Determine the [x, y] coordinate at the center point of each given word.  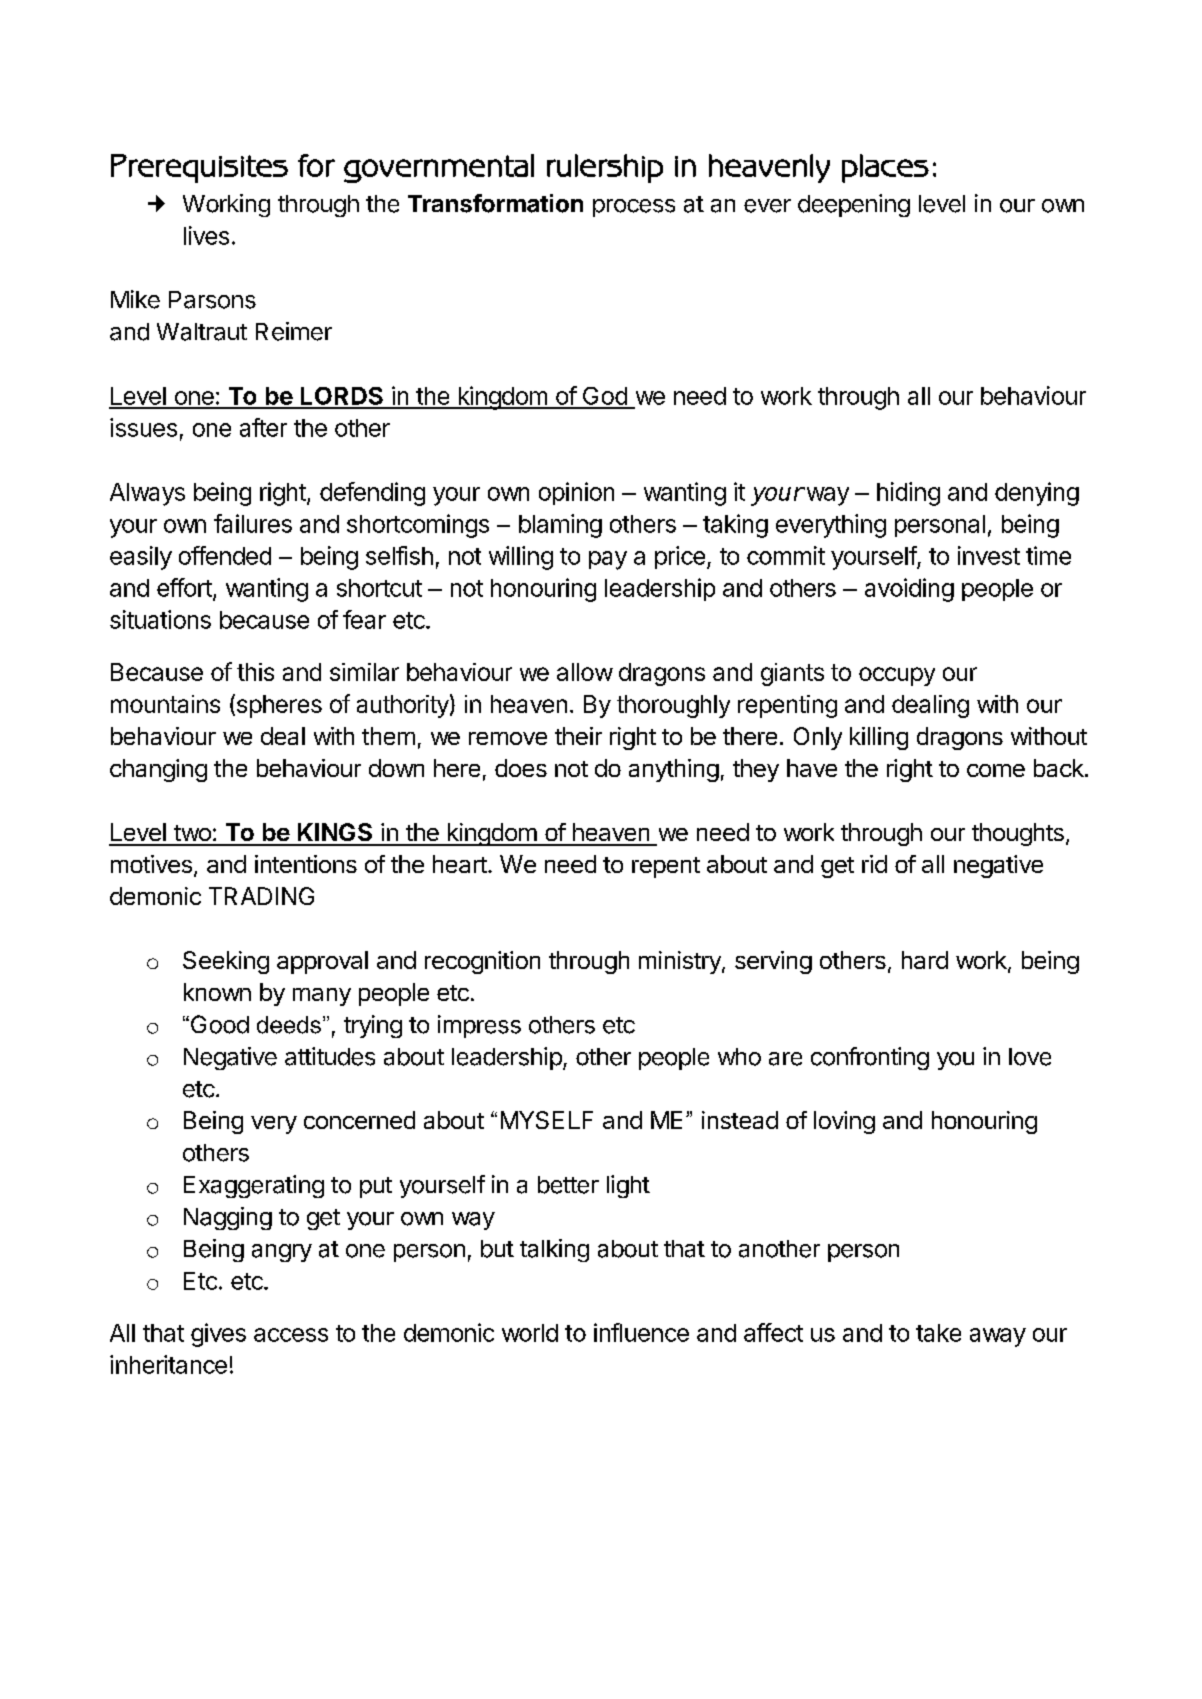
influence [641, 1332]
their [578, 736]
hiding [908, 494]
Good [218, 1024]
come [996, 770]
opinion [576, 493]
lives [206, 235]
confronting [870, 1058]
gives [218, 1335]
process [634, 208]
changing [158, 770]
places [885, 168]
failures [253, 523]
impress [479, 1026]
